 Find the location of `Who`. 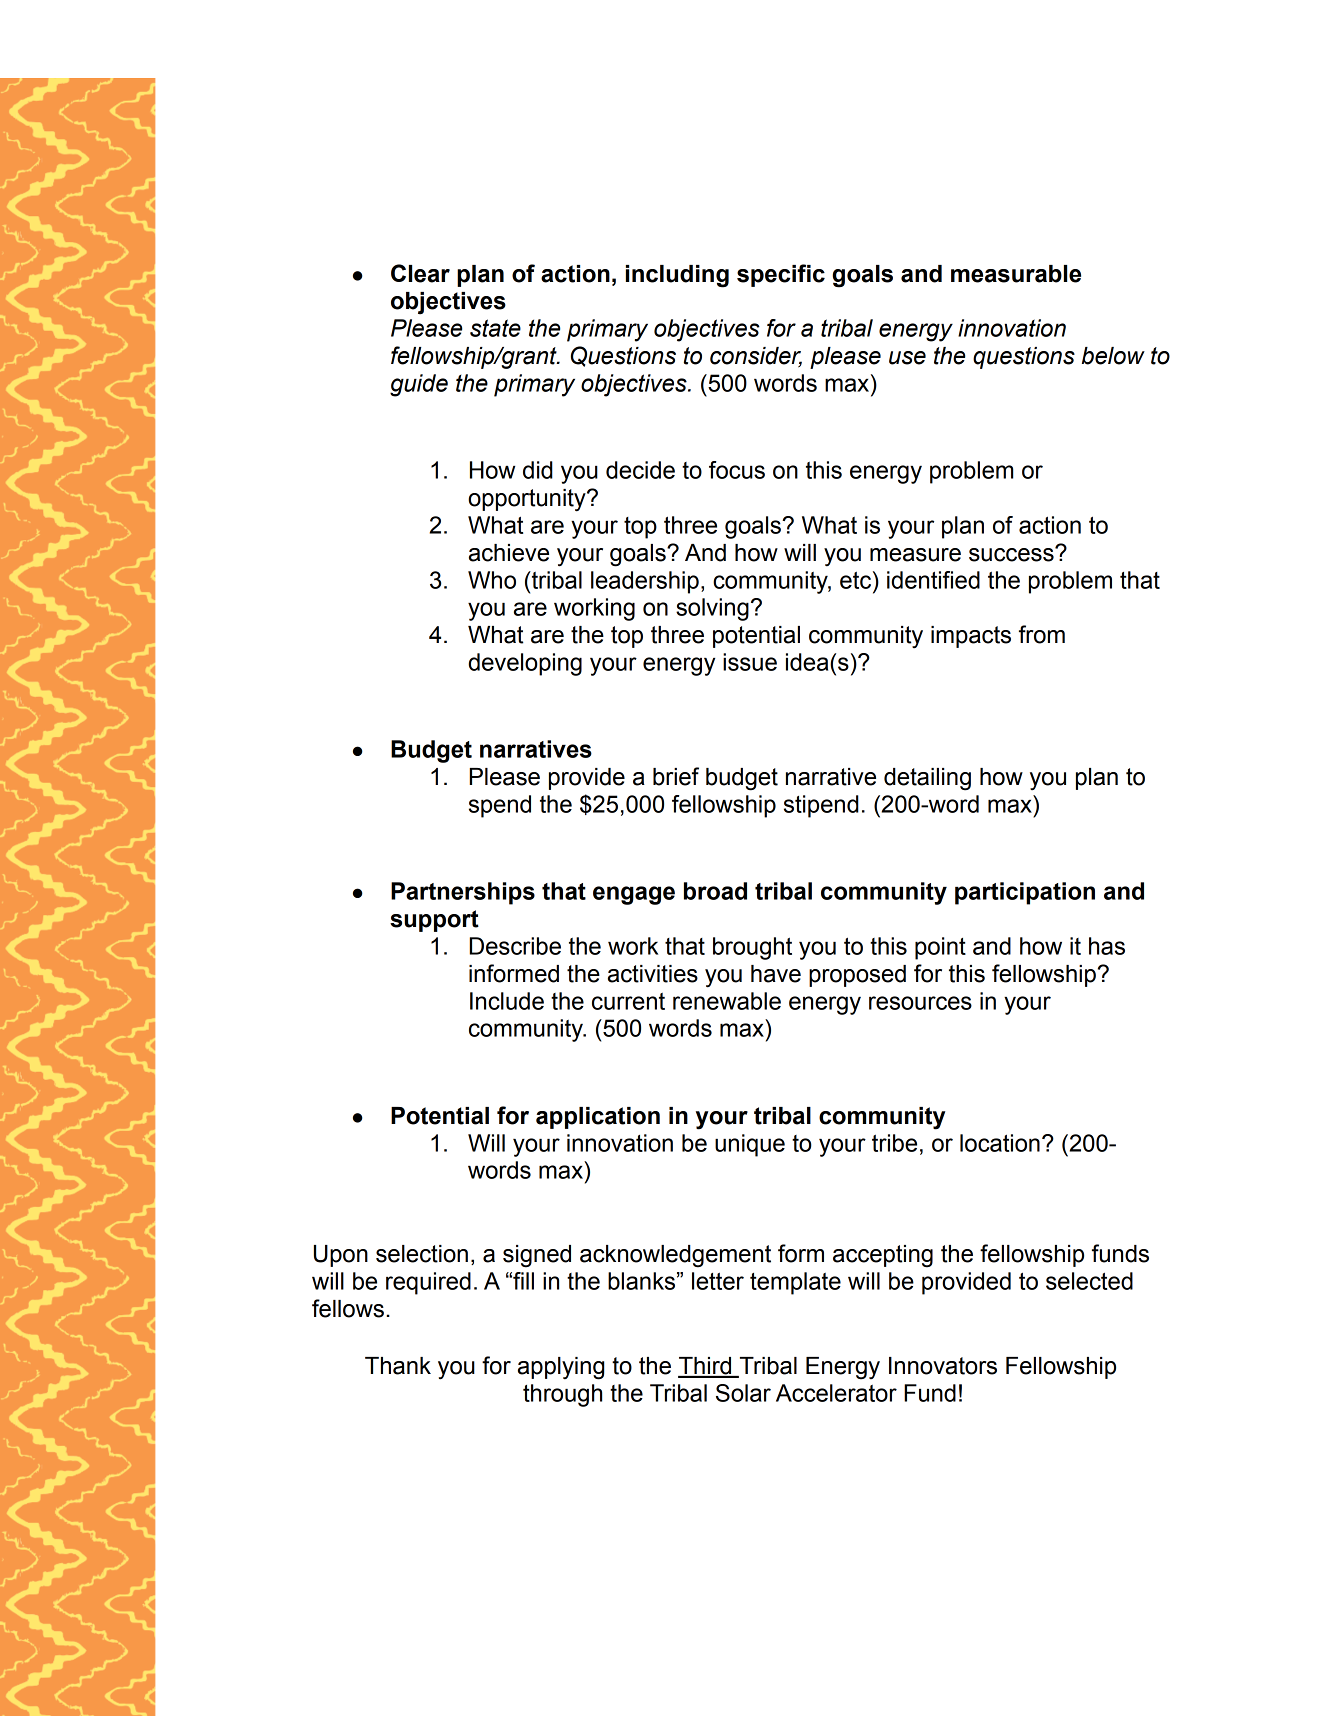

Who is located at coordinates (492, 580).
